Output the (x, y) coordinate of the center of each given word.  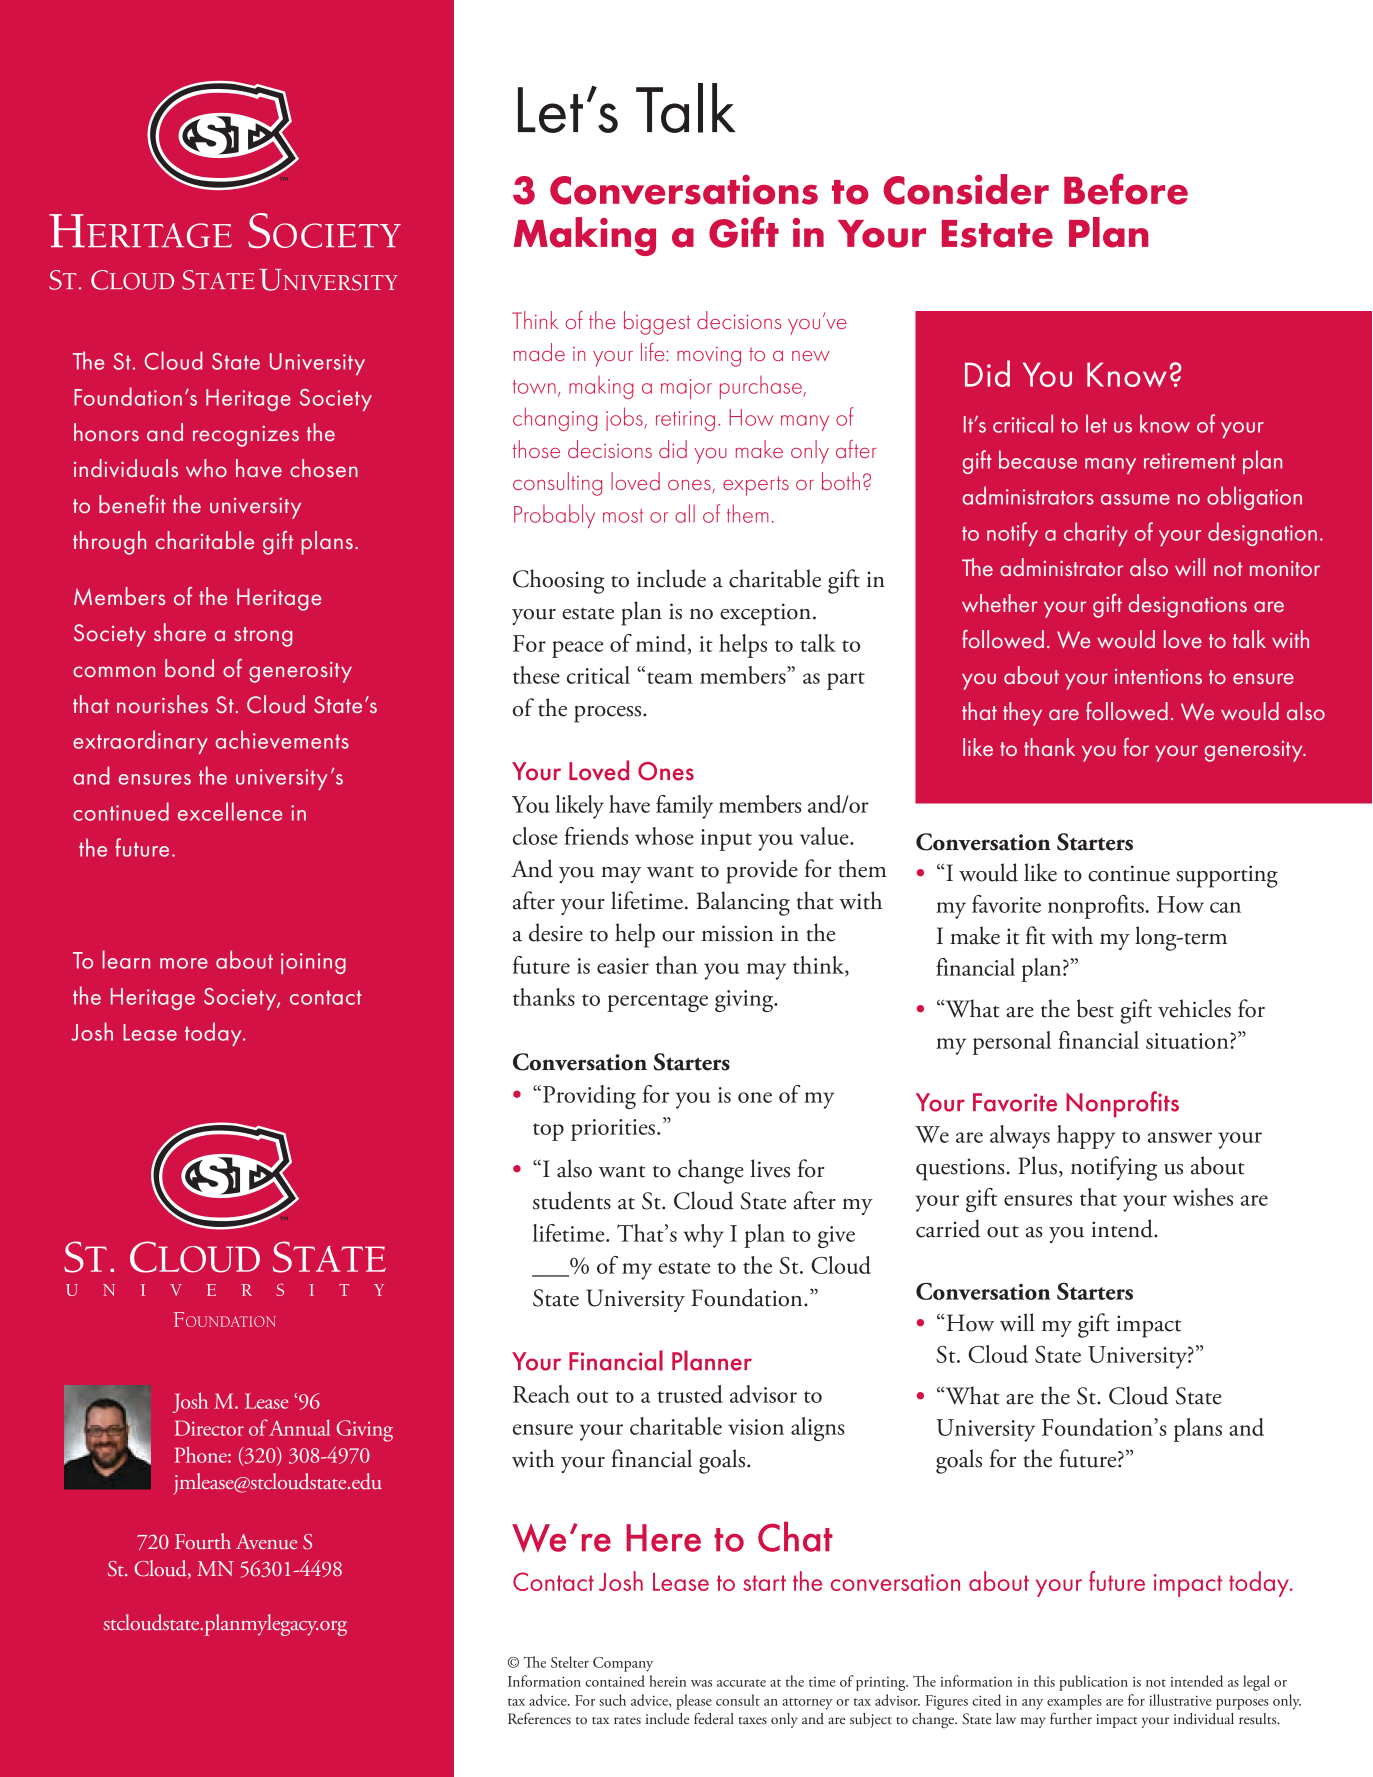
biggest (657, 323)
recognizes (246, 436)
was (701, 1683)
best (1095, 1008)
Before (1126, 189)
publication (1093, 1683)
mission (738, 933)
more (184, 963)
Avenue (266, 1541)
